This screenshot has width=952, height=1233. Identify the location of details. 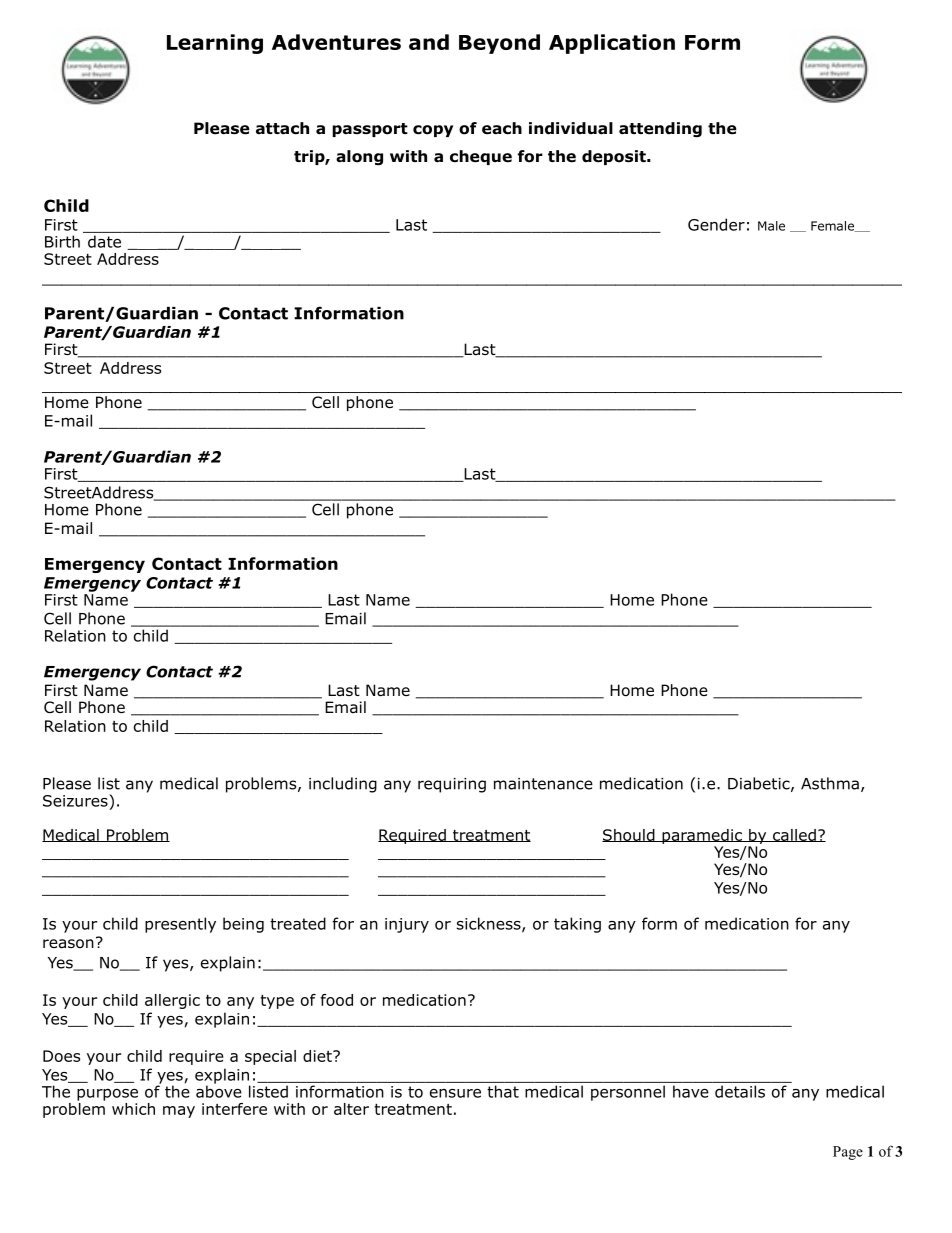
(740, 1091).
